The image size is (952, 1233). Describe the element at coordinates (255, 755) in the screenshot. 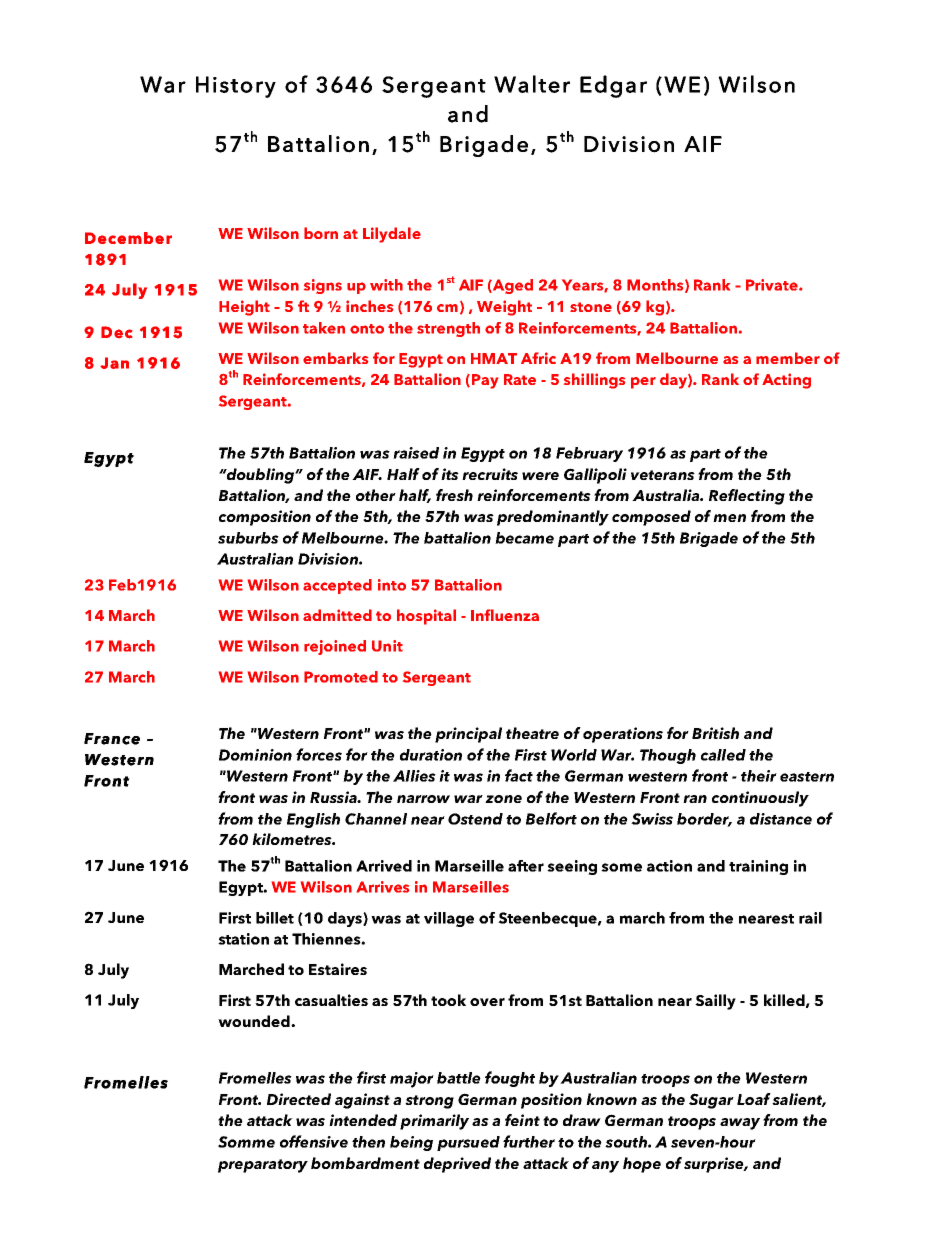

I see `Dominion` at that location.
